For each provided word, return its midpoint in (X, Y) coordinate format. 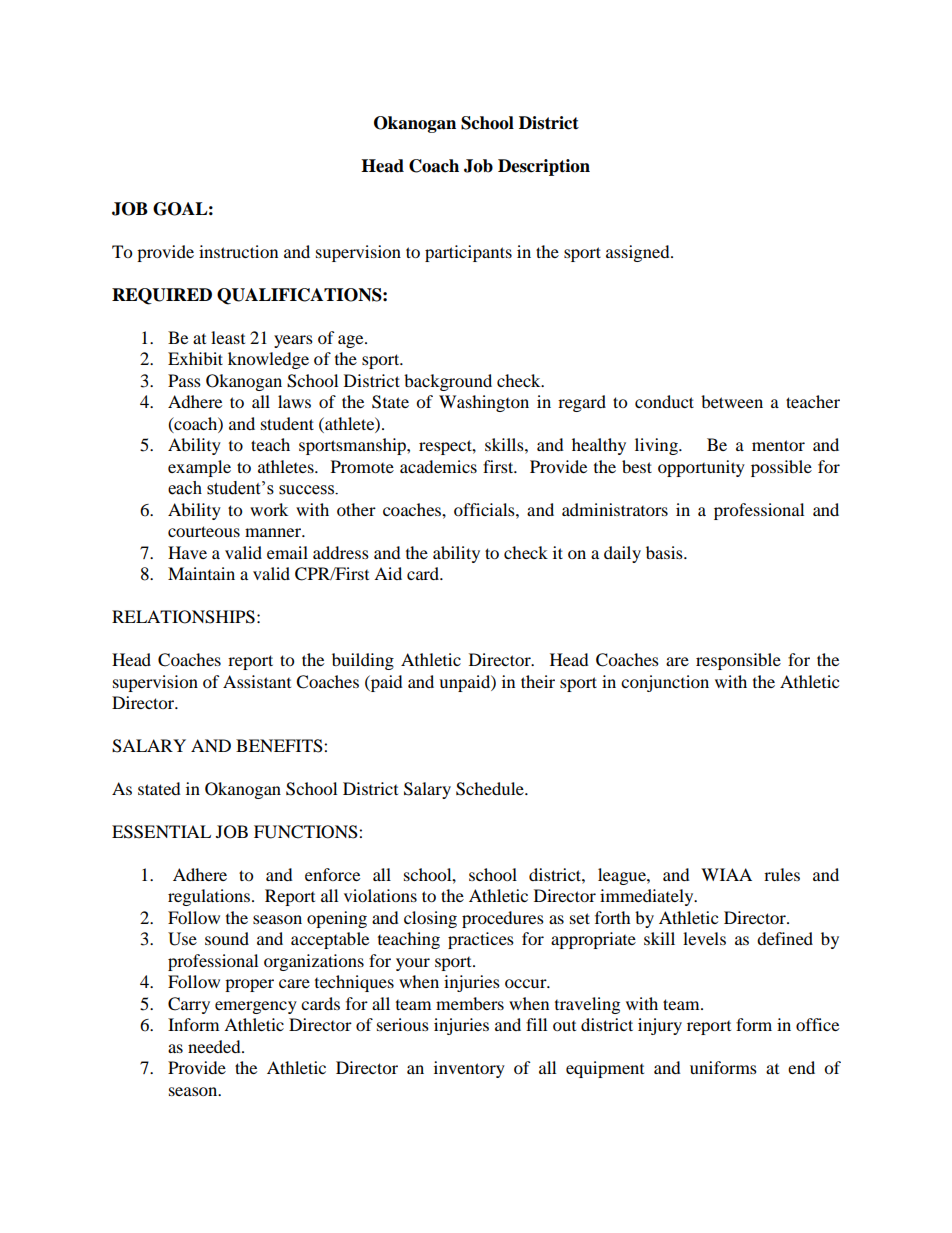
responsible (738, 661)
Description (544, 167)
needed (215, 1046)
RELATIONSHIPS (183, 617)
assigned (639, 253)
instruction (238, 251)
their (538, 681)
